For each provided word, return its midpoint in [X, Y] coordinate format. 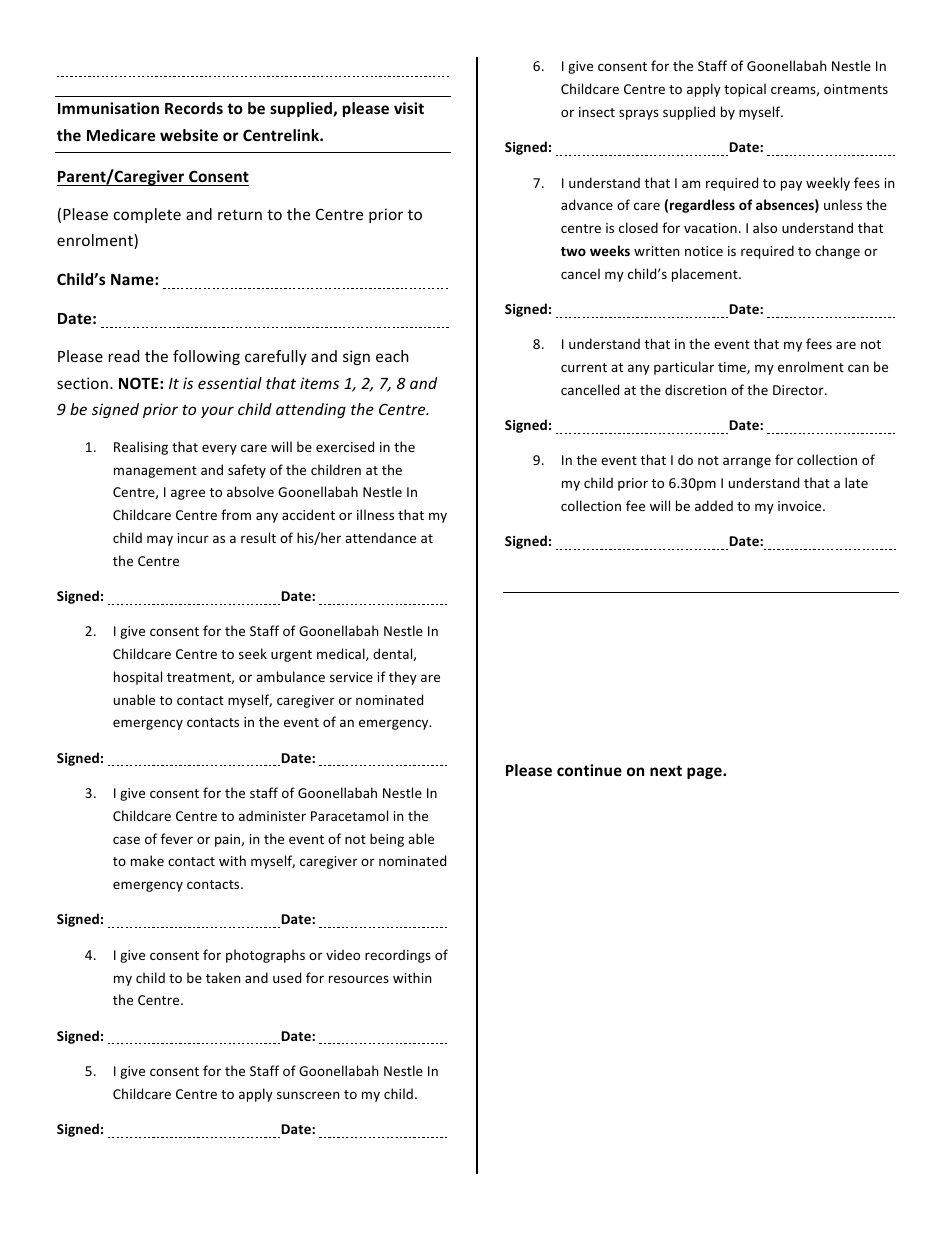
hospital [138, 678]
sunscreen [308, 1095]
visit [409, 108]
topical [745, 90]
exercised [345, 446]
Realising [141, 448]
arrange [747, 462]
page [705, 773]
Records [194, 108]
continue [589, 770]
